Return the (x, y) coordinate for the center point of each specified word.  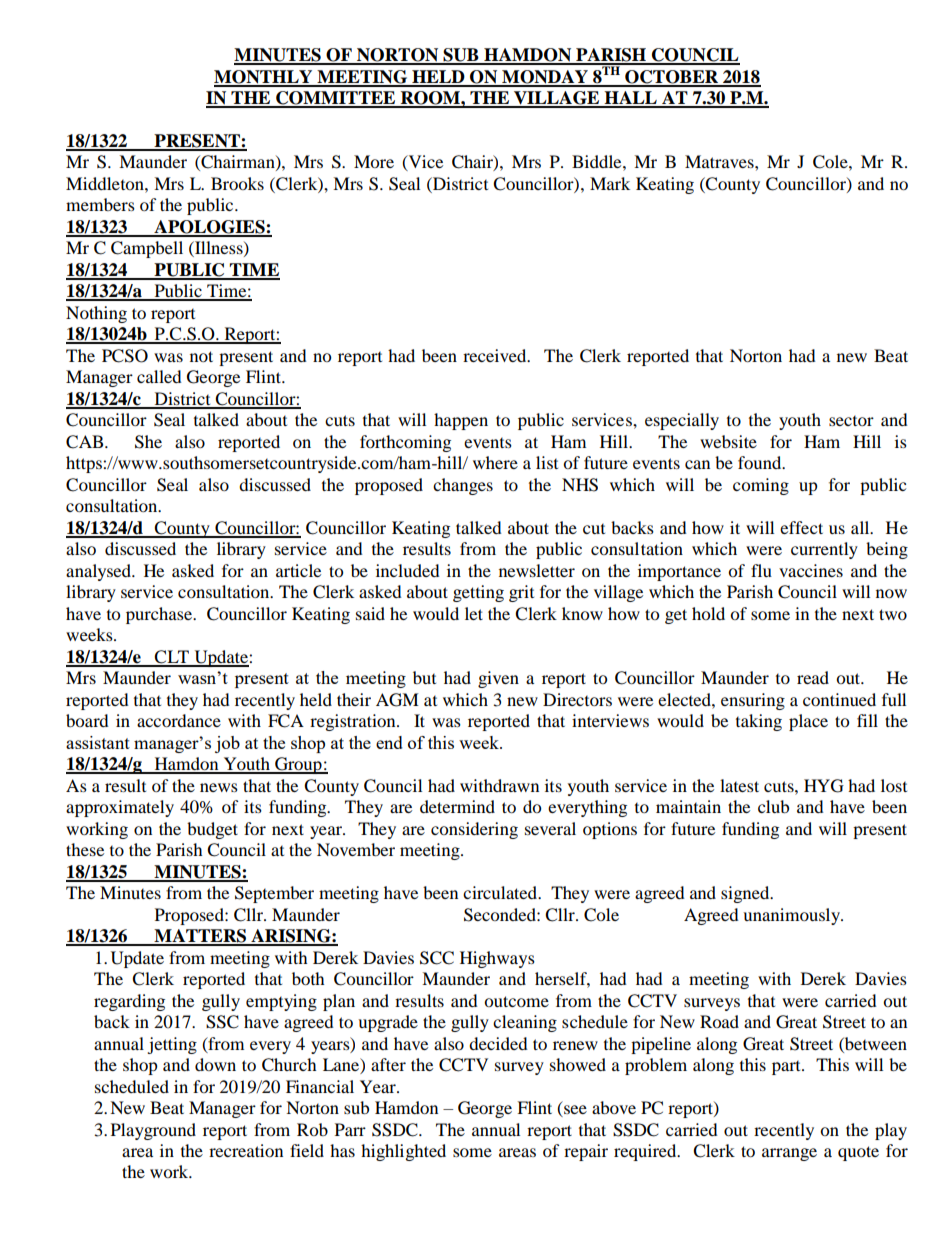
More (374, 161)
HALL (630, 99)
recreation (246, 1150)
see (574, 1111)
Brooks (237, 183)
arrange (789, 1154)
